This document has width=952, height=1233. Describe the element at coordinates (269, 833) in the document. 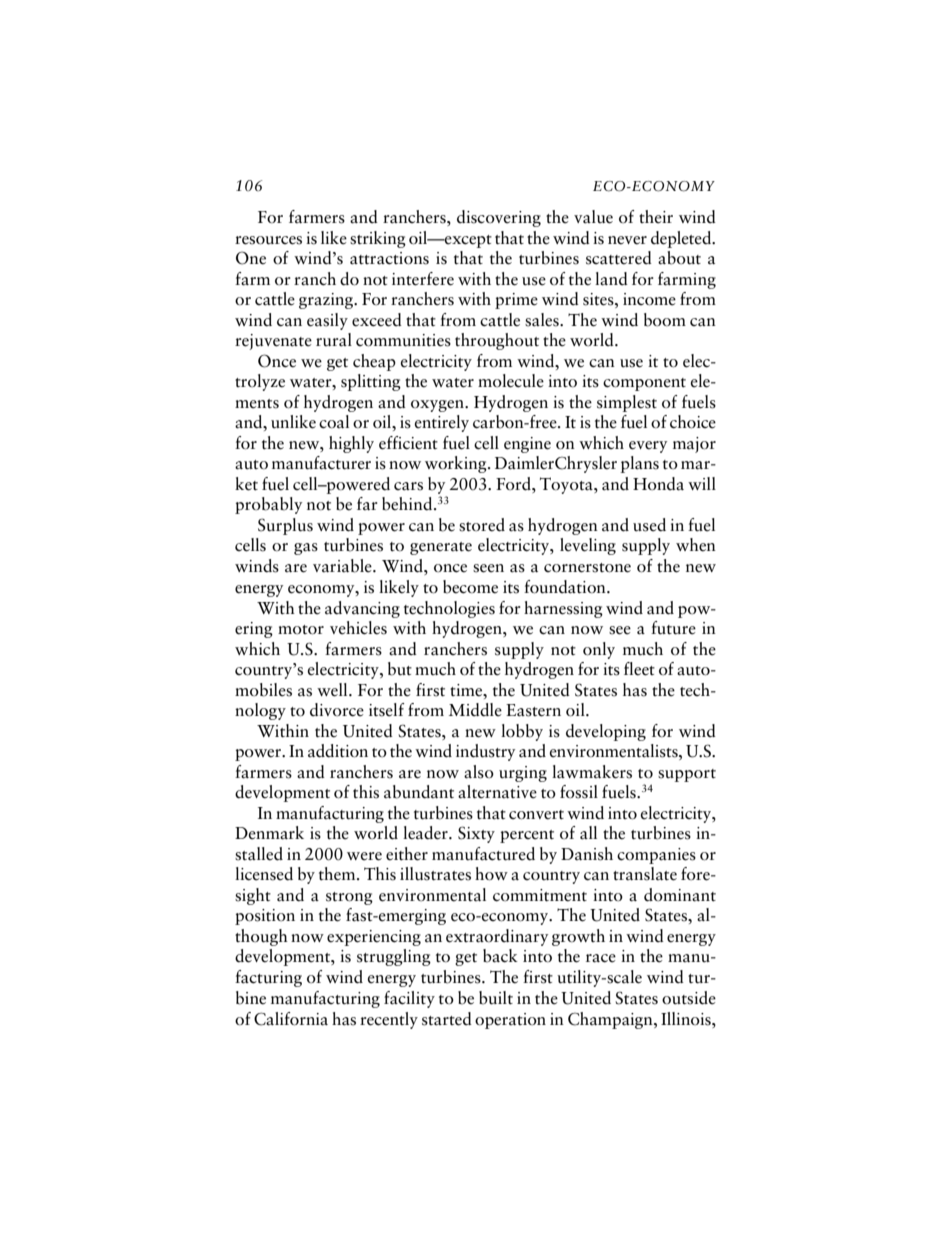

I see `Denmark` at that location.
